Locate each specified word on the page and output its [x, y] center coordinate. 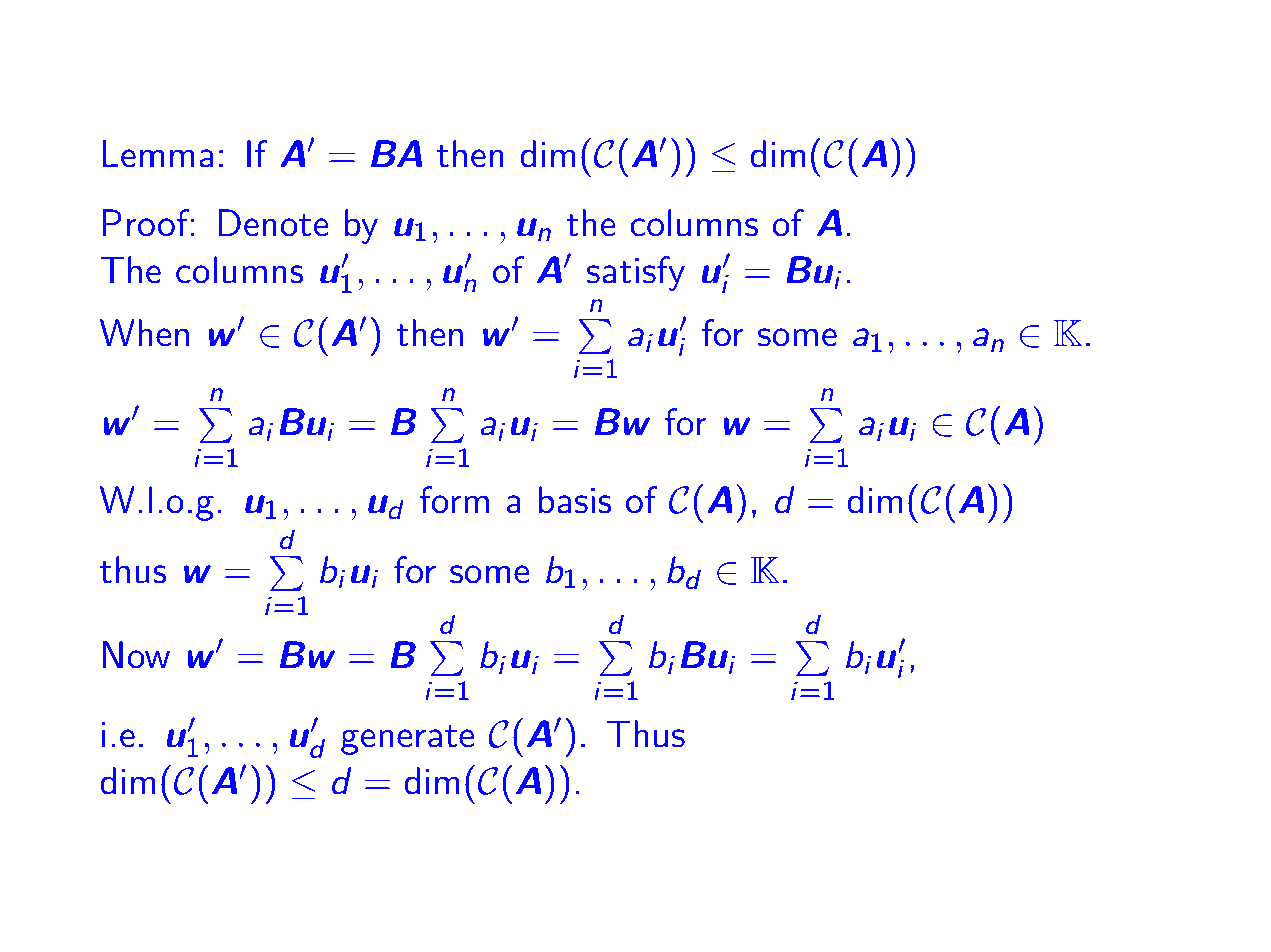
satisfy [635, 273]
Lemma [158, 154]
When [144, 333]
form [454, 500]
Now [136, 655]
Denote [273, 223]
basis [574, 500]
